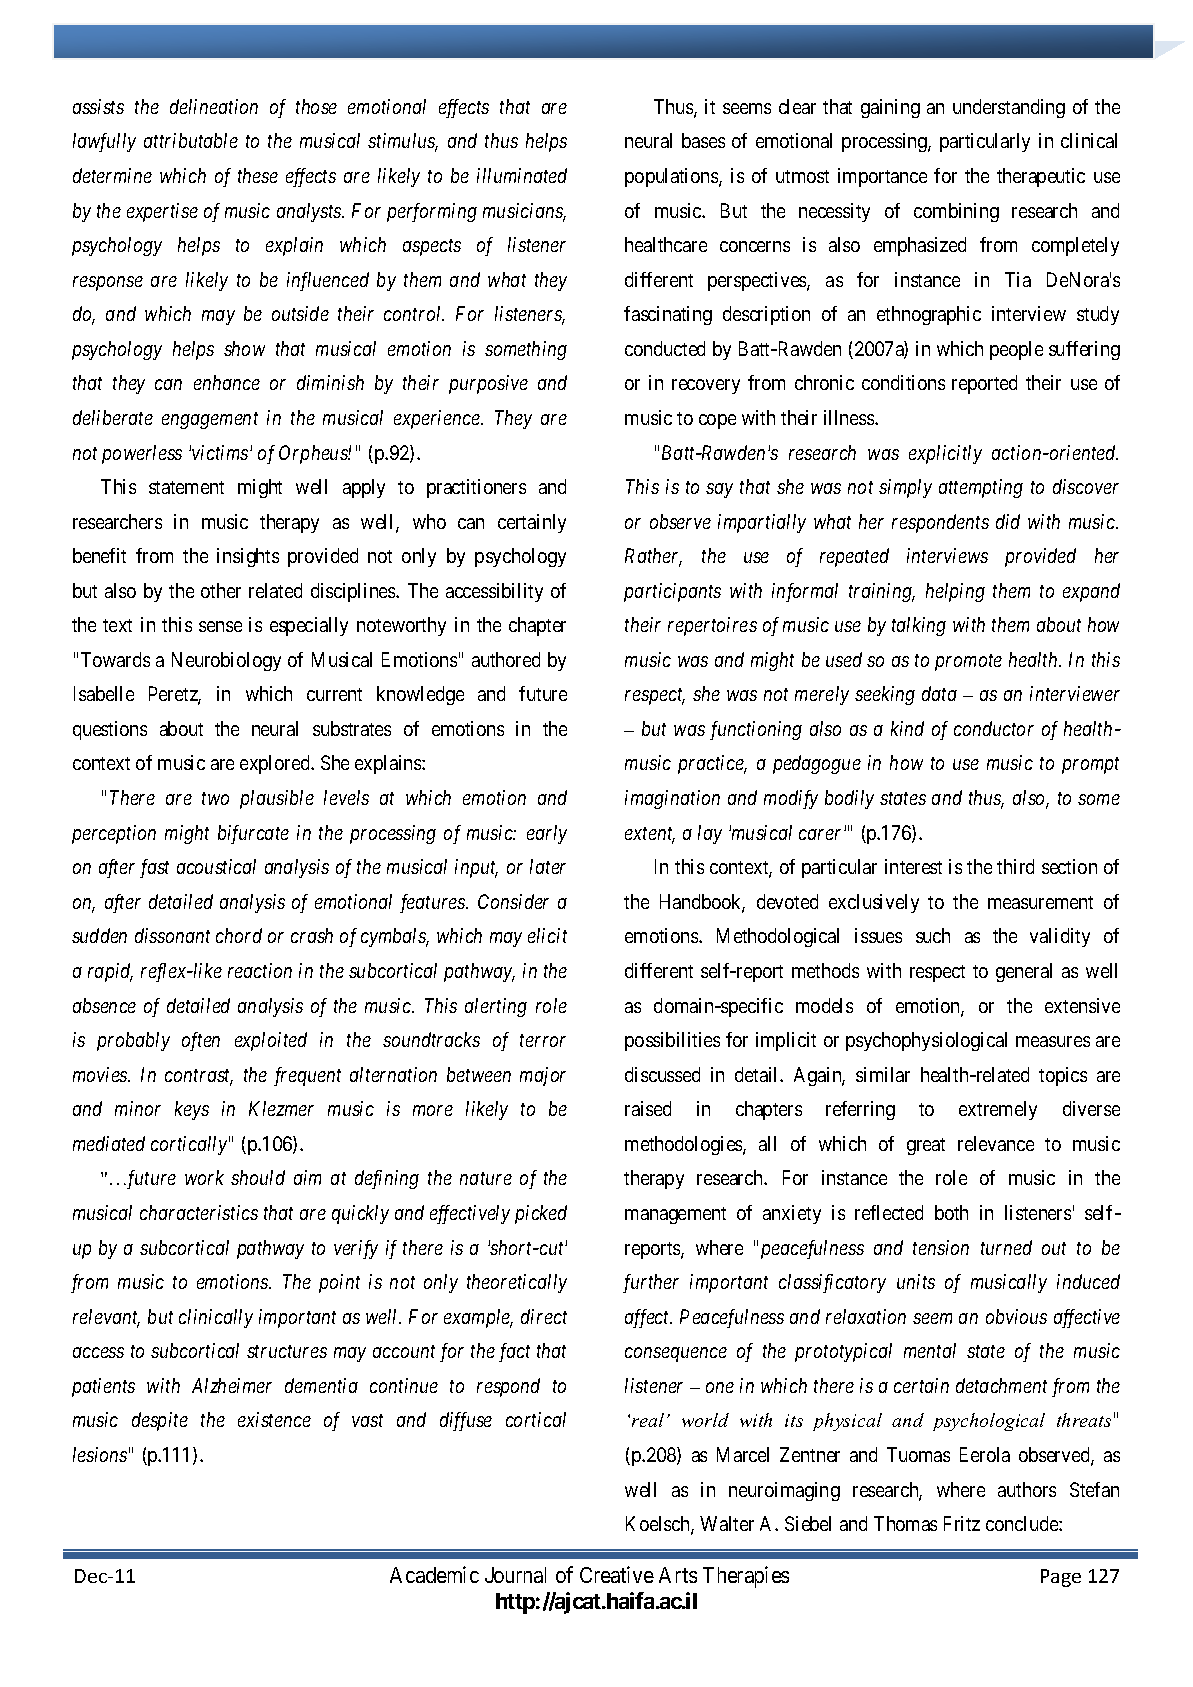 The image size is (1193, 1687). What do you see at coordinates (672, 177) in the document?
I see `populations` at bounding box center [672, 177].
